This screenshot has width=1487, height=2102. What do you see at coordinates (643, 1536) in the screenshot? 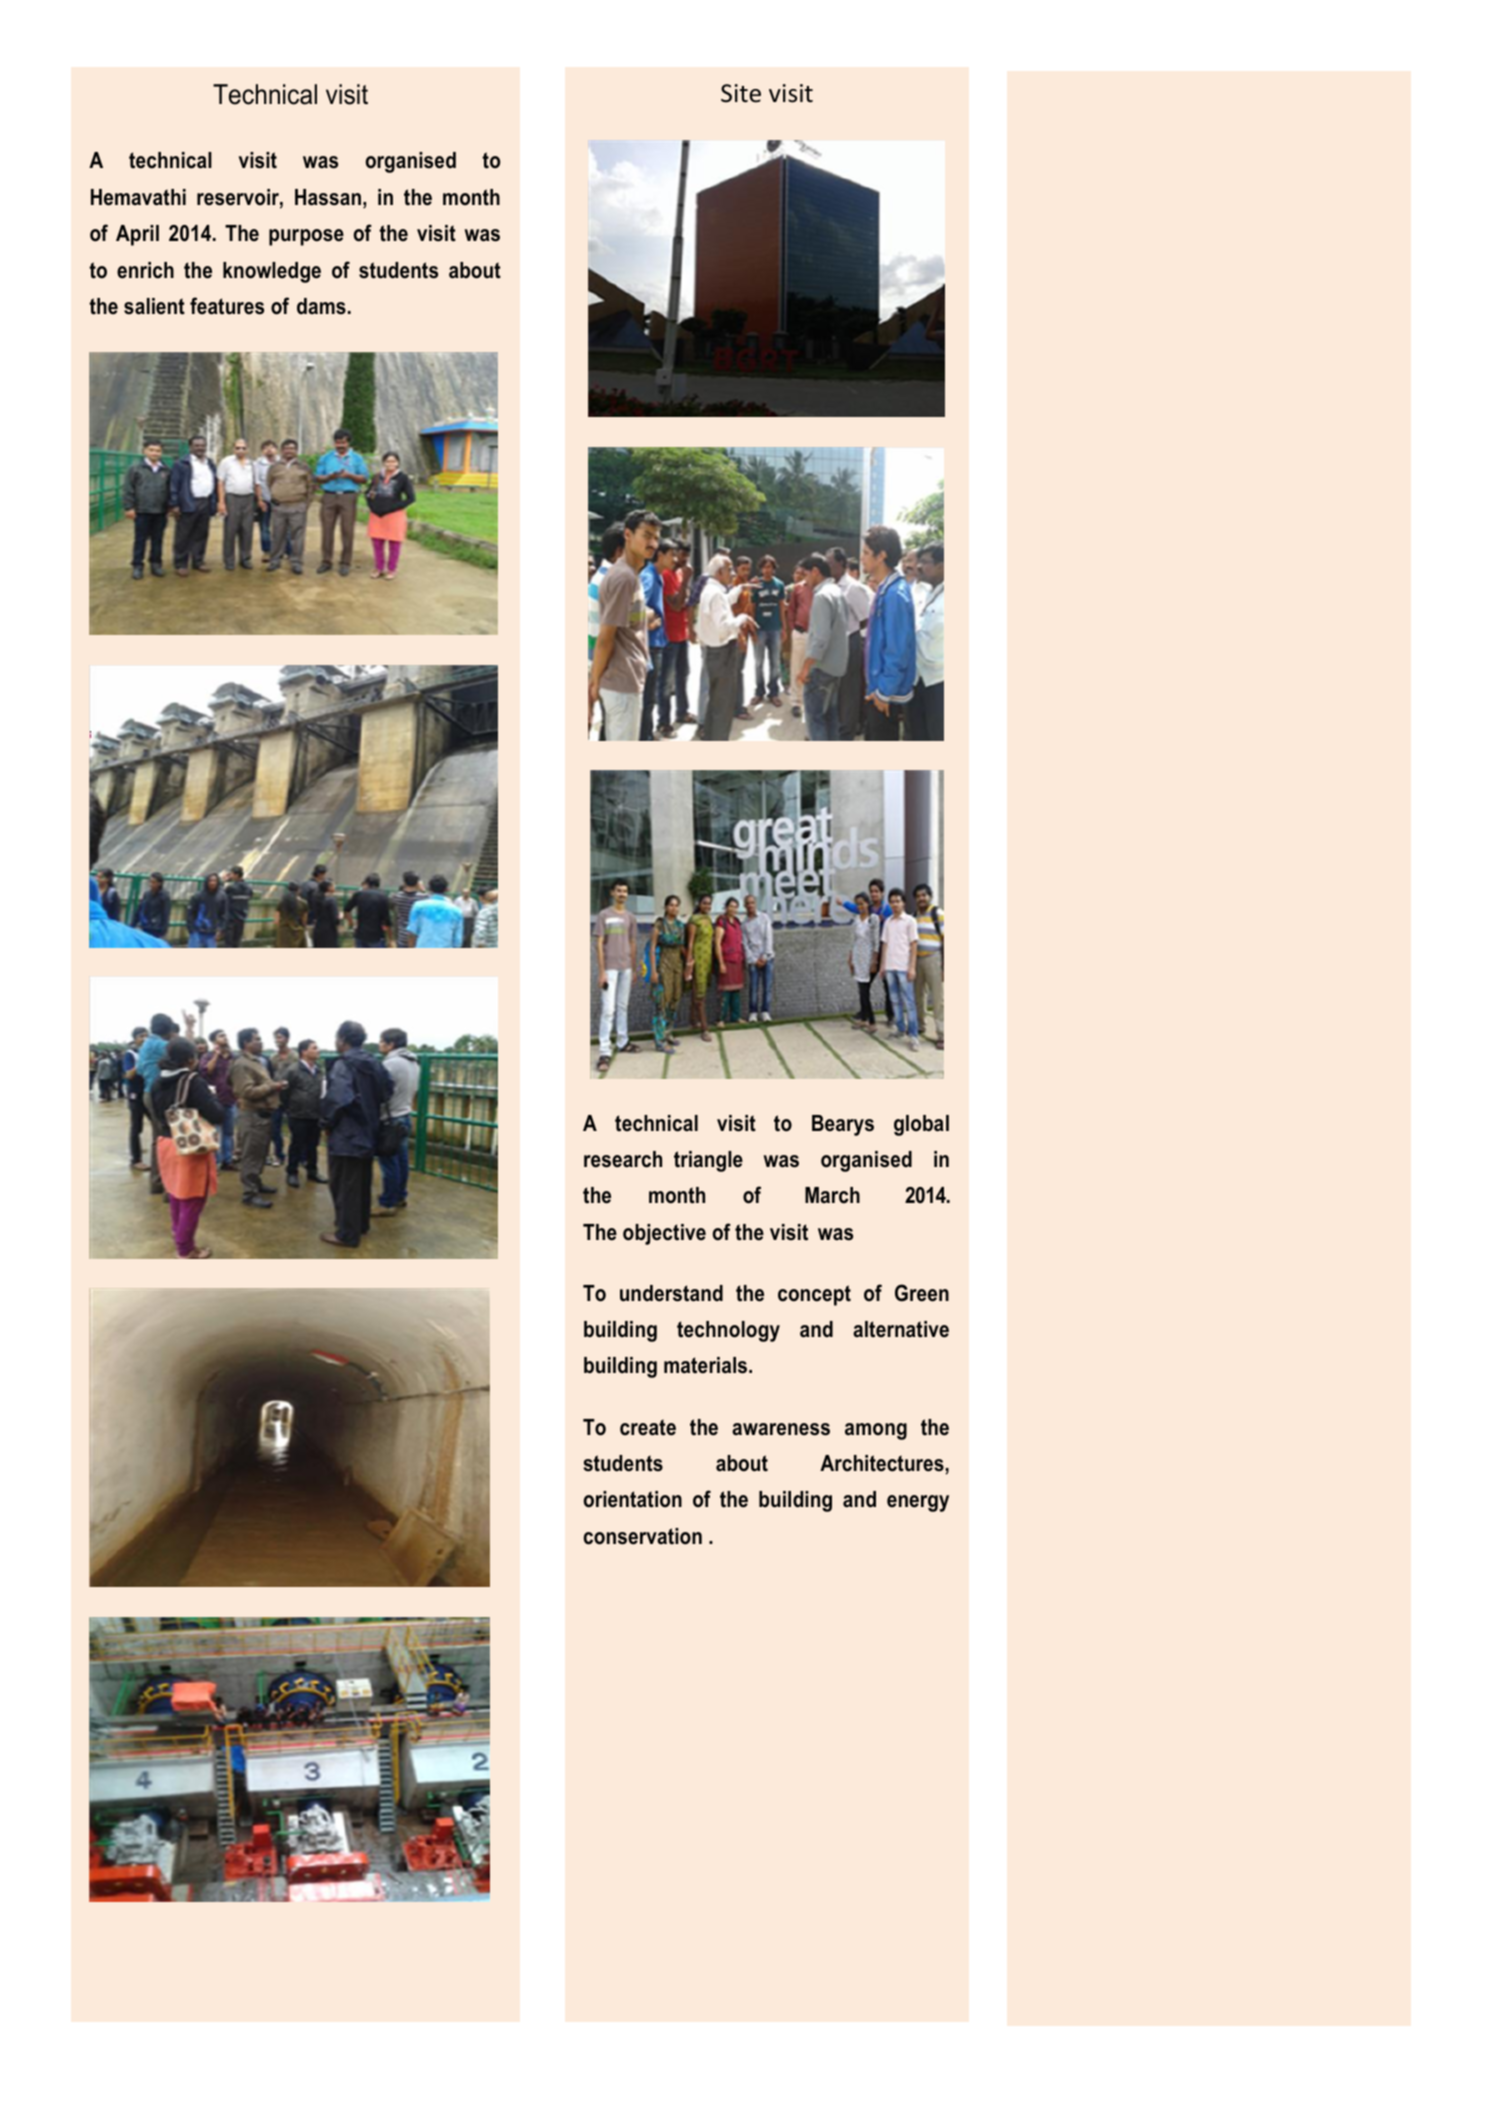
I see `conservation` at bounding box center [643, 1536].
